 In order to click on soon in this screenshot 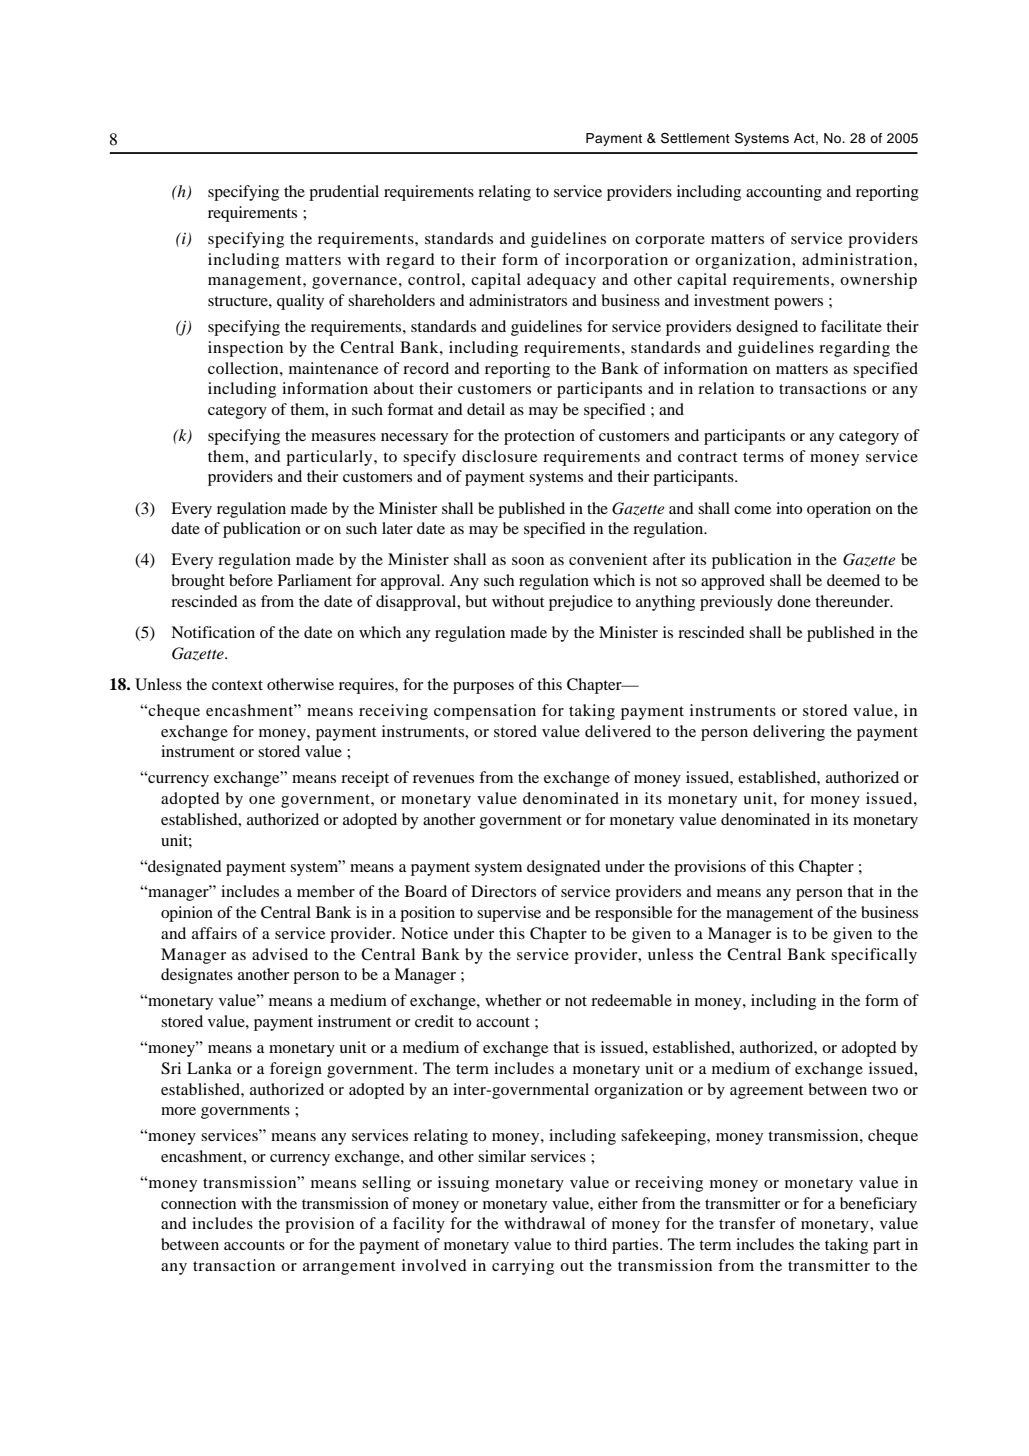, I will do `click(528, 561)`.
